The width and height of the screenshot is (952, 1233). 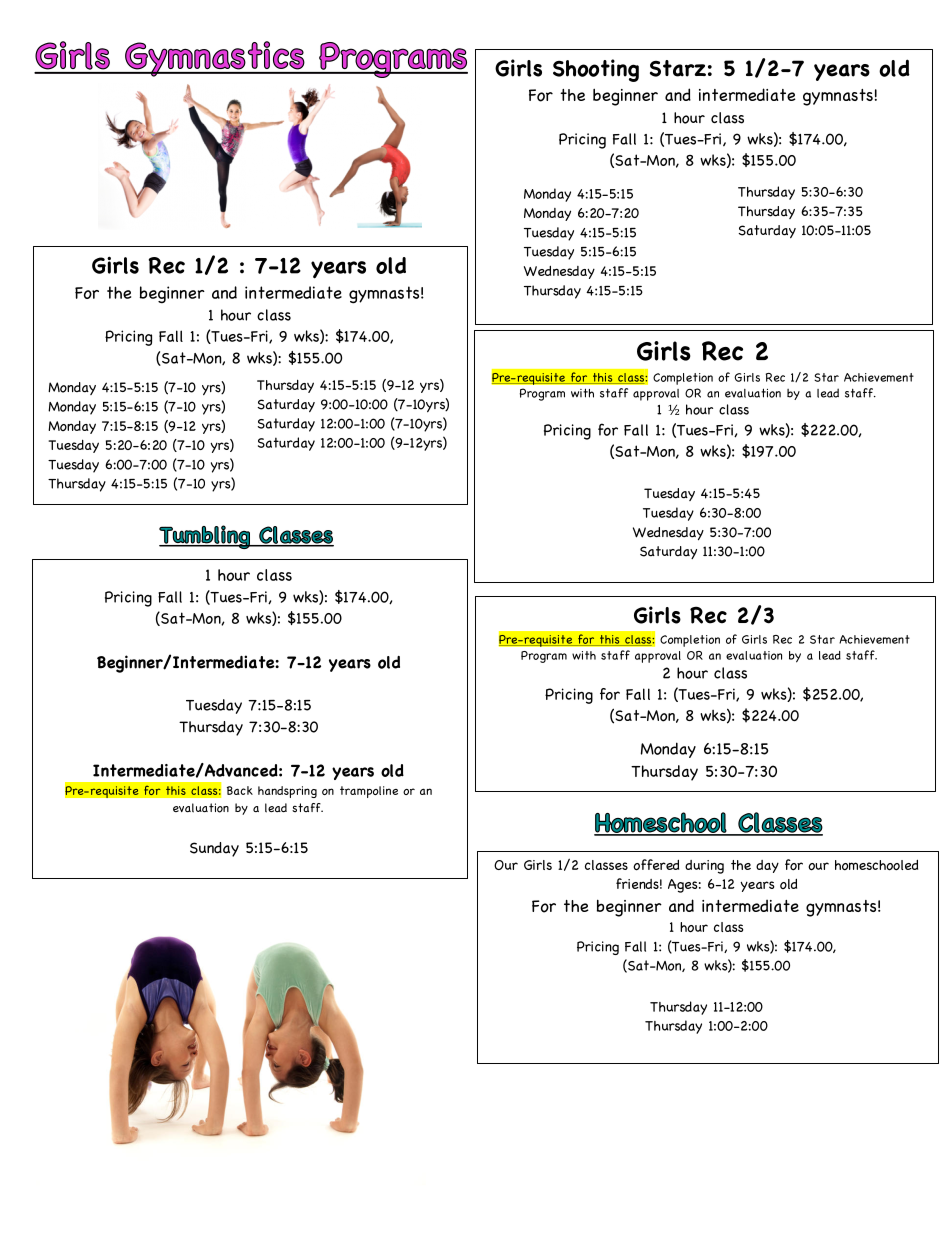 What do you see at coordinates (240, 790) in the screenshot?
I see `Back` at bounding box center [240, 790].
